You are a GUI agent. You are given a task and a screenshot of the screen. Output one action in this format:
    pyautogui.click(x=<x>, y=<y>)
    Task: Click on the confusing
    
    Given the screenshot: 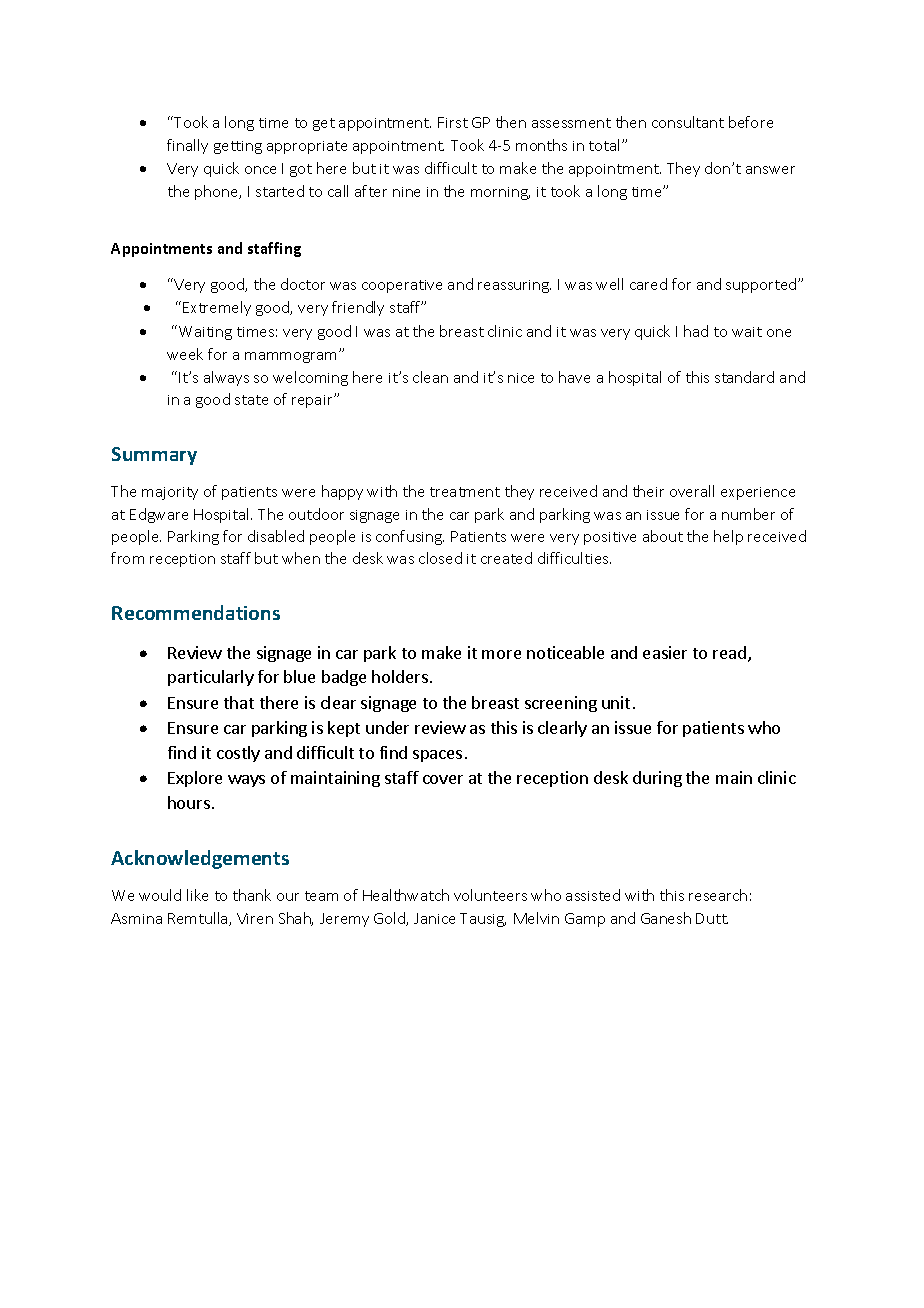 What is the action you would take?
    pyautogui.click(x=410, y=537)
